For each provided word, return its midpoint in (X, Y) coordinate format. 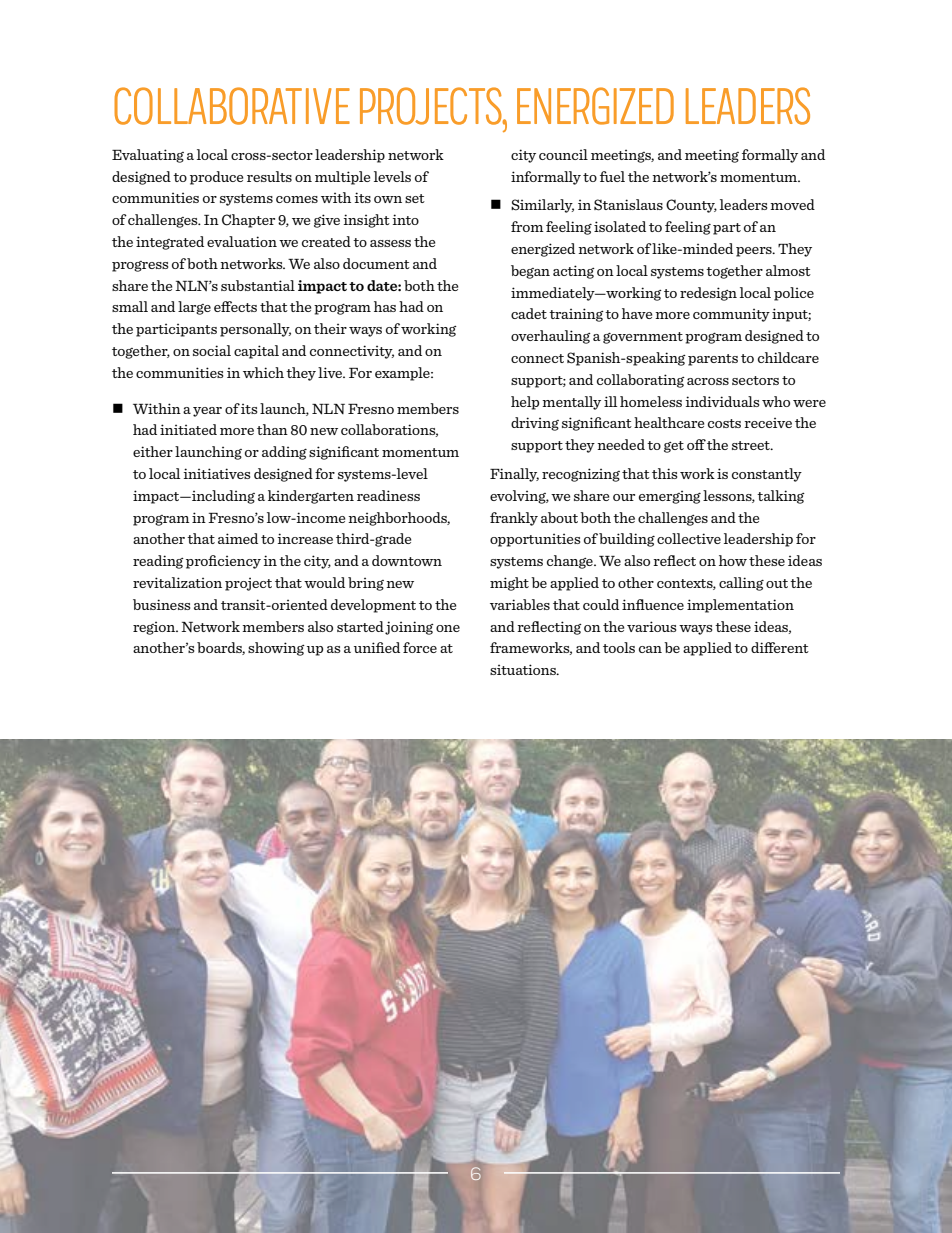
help (525, 403)
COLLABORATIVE (232, 106)
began (530, 272)
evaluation (242, 241)
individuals (722, 401)
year (207, 412)
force (420, 647)
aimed (238, 538)
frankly (514, 519)
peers (755, 252)
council (563, 154)
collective (689, 538)
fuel (612, 176)
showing (276, 649)
